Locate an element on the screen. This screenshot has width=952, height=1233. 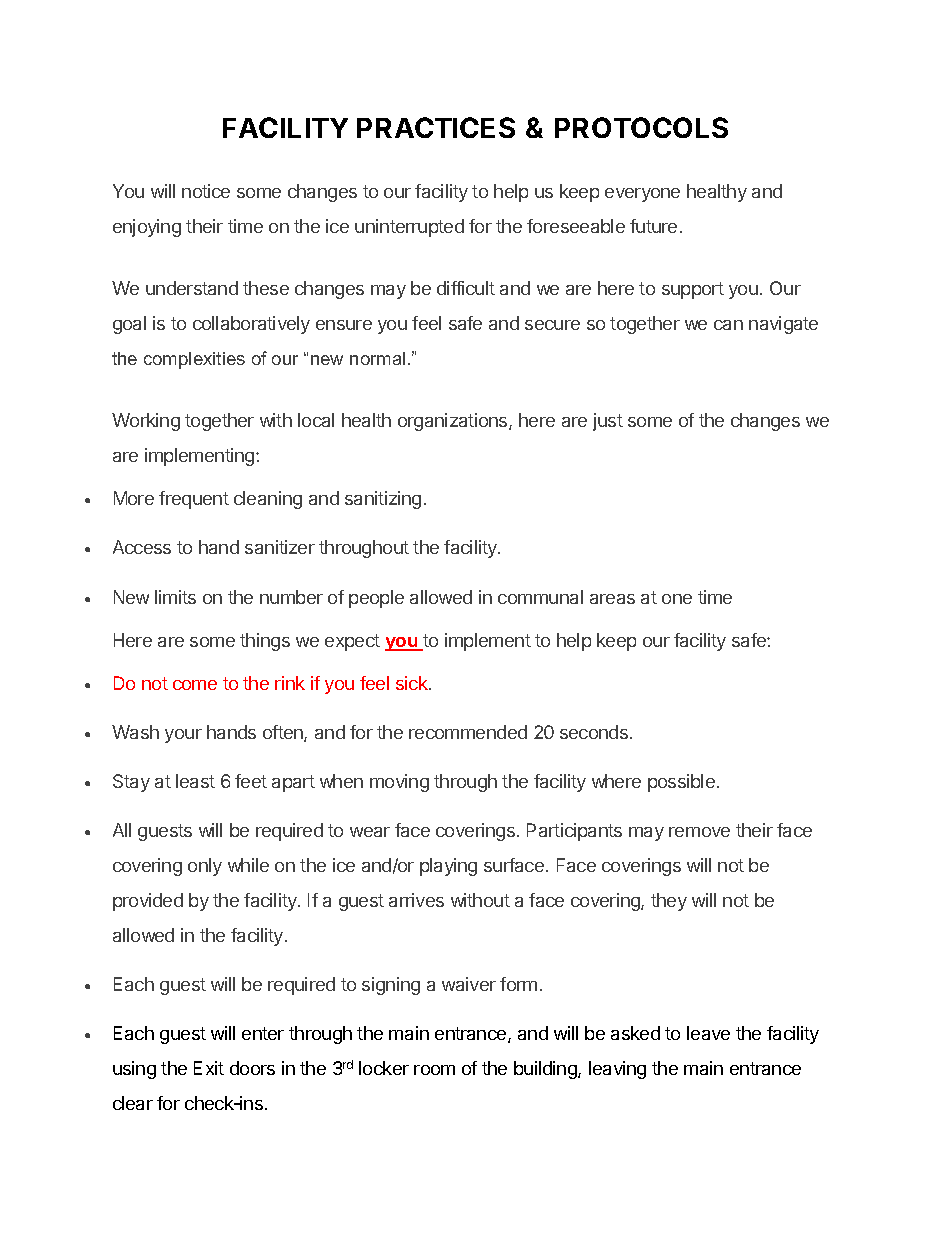
just is located at coordinates (608, 422).
